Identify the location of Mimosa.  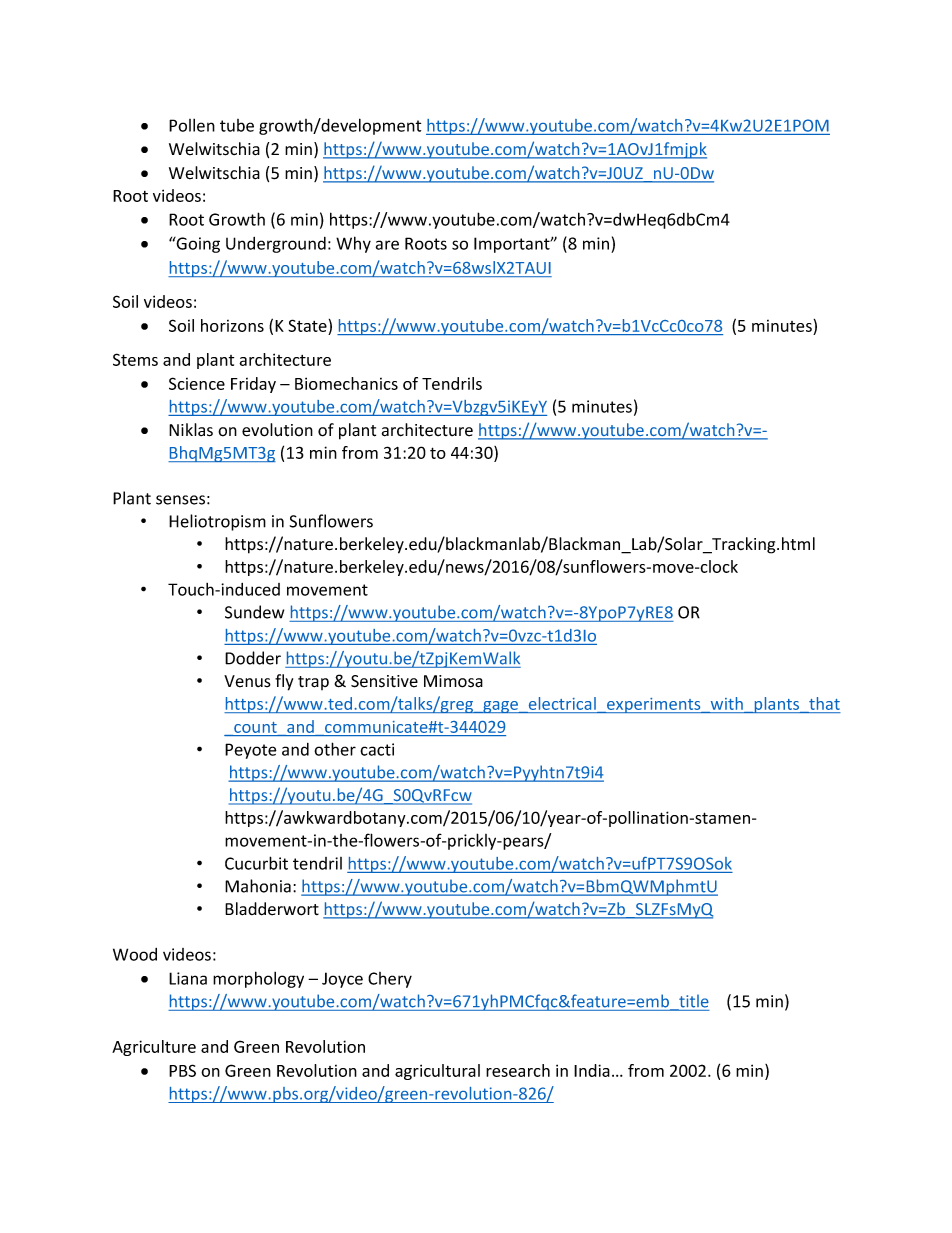
(453, 681).
